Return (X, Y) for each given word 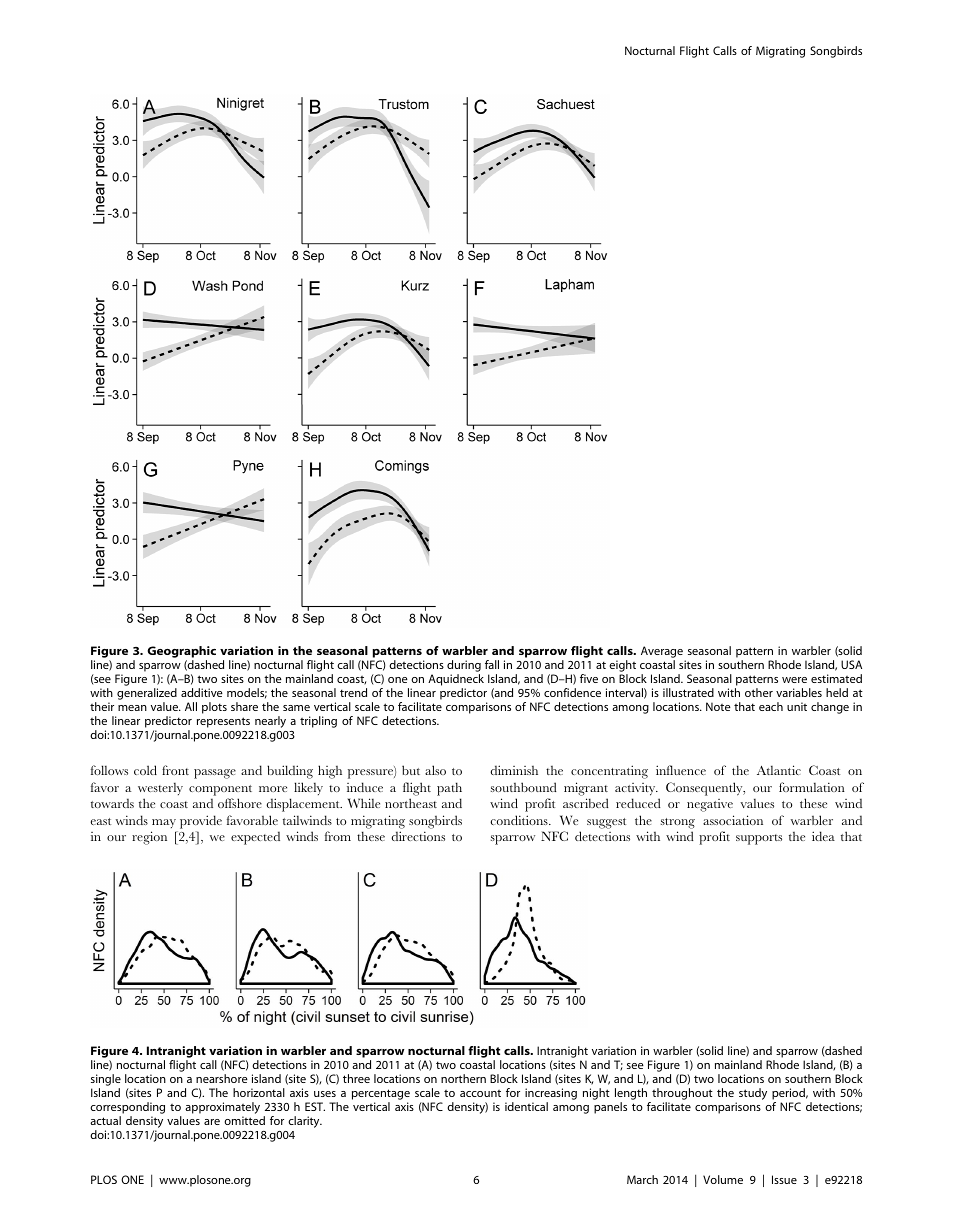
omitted (244, 1120)
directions (418, 836)
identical (526, 1106)
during (464, 667)
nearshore (222, 1078)
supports (759, 839)
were (794, 680)
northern (463, 1078)
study (753, 1094)
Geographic (181, 653)
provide (201, 822)
